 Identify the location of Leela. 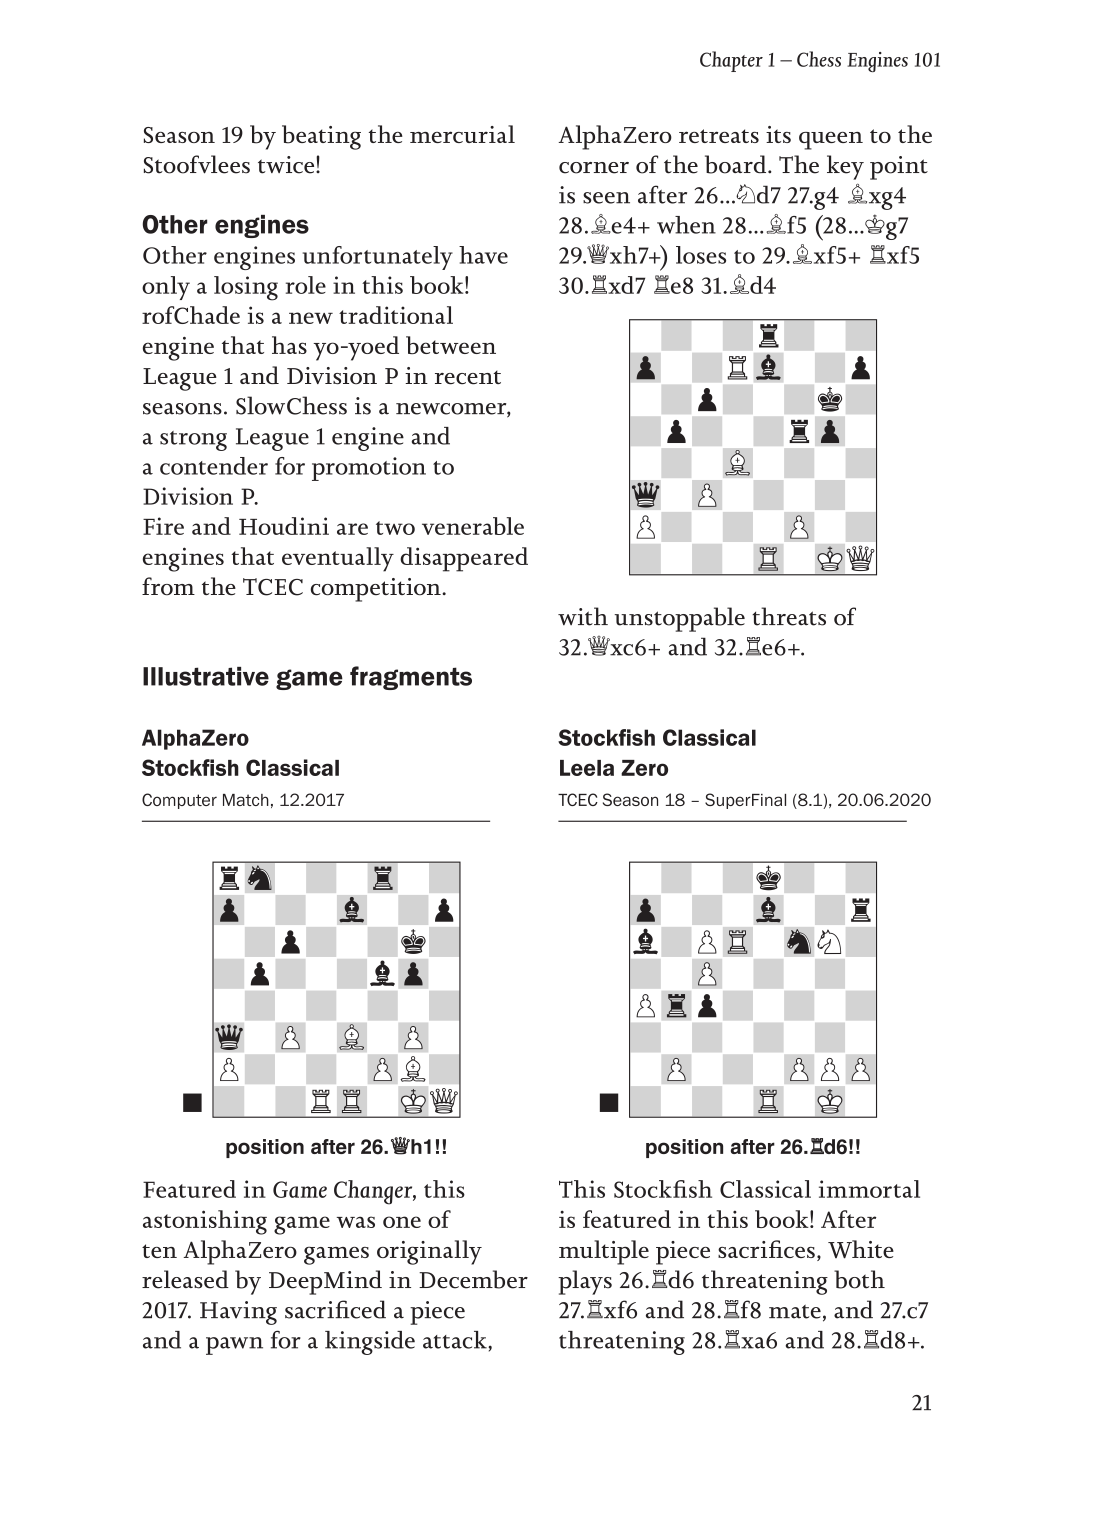
(587, 768).
